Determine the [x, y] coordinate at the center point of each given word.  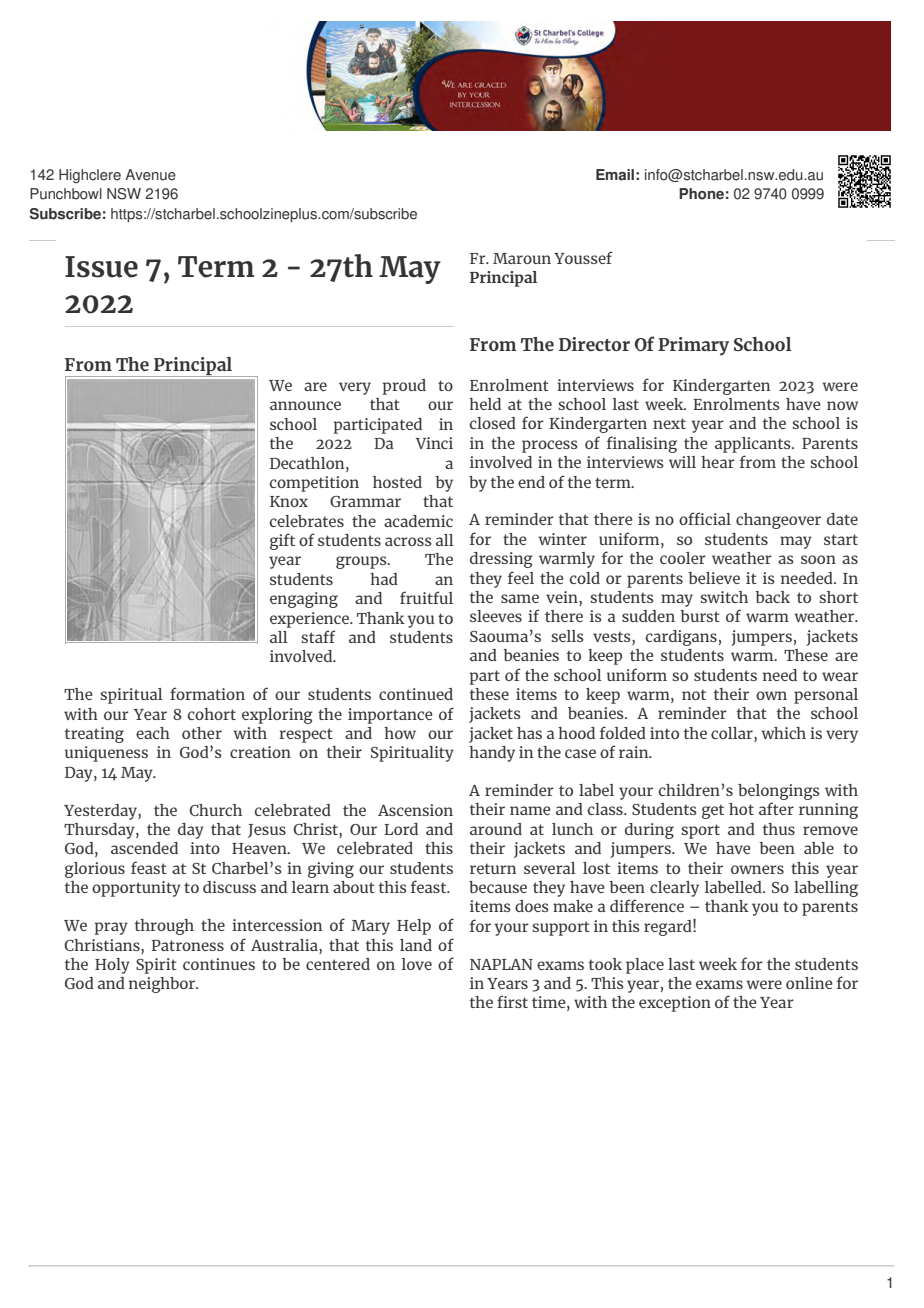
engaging [304, 600]
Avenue [150, 175]
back [772, 597]
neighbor [163, 985]
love [417, 964]
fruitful [426, 597]
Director [594, 344]
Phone [701, 194]
